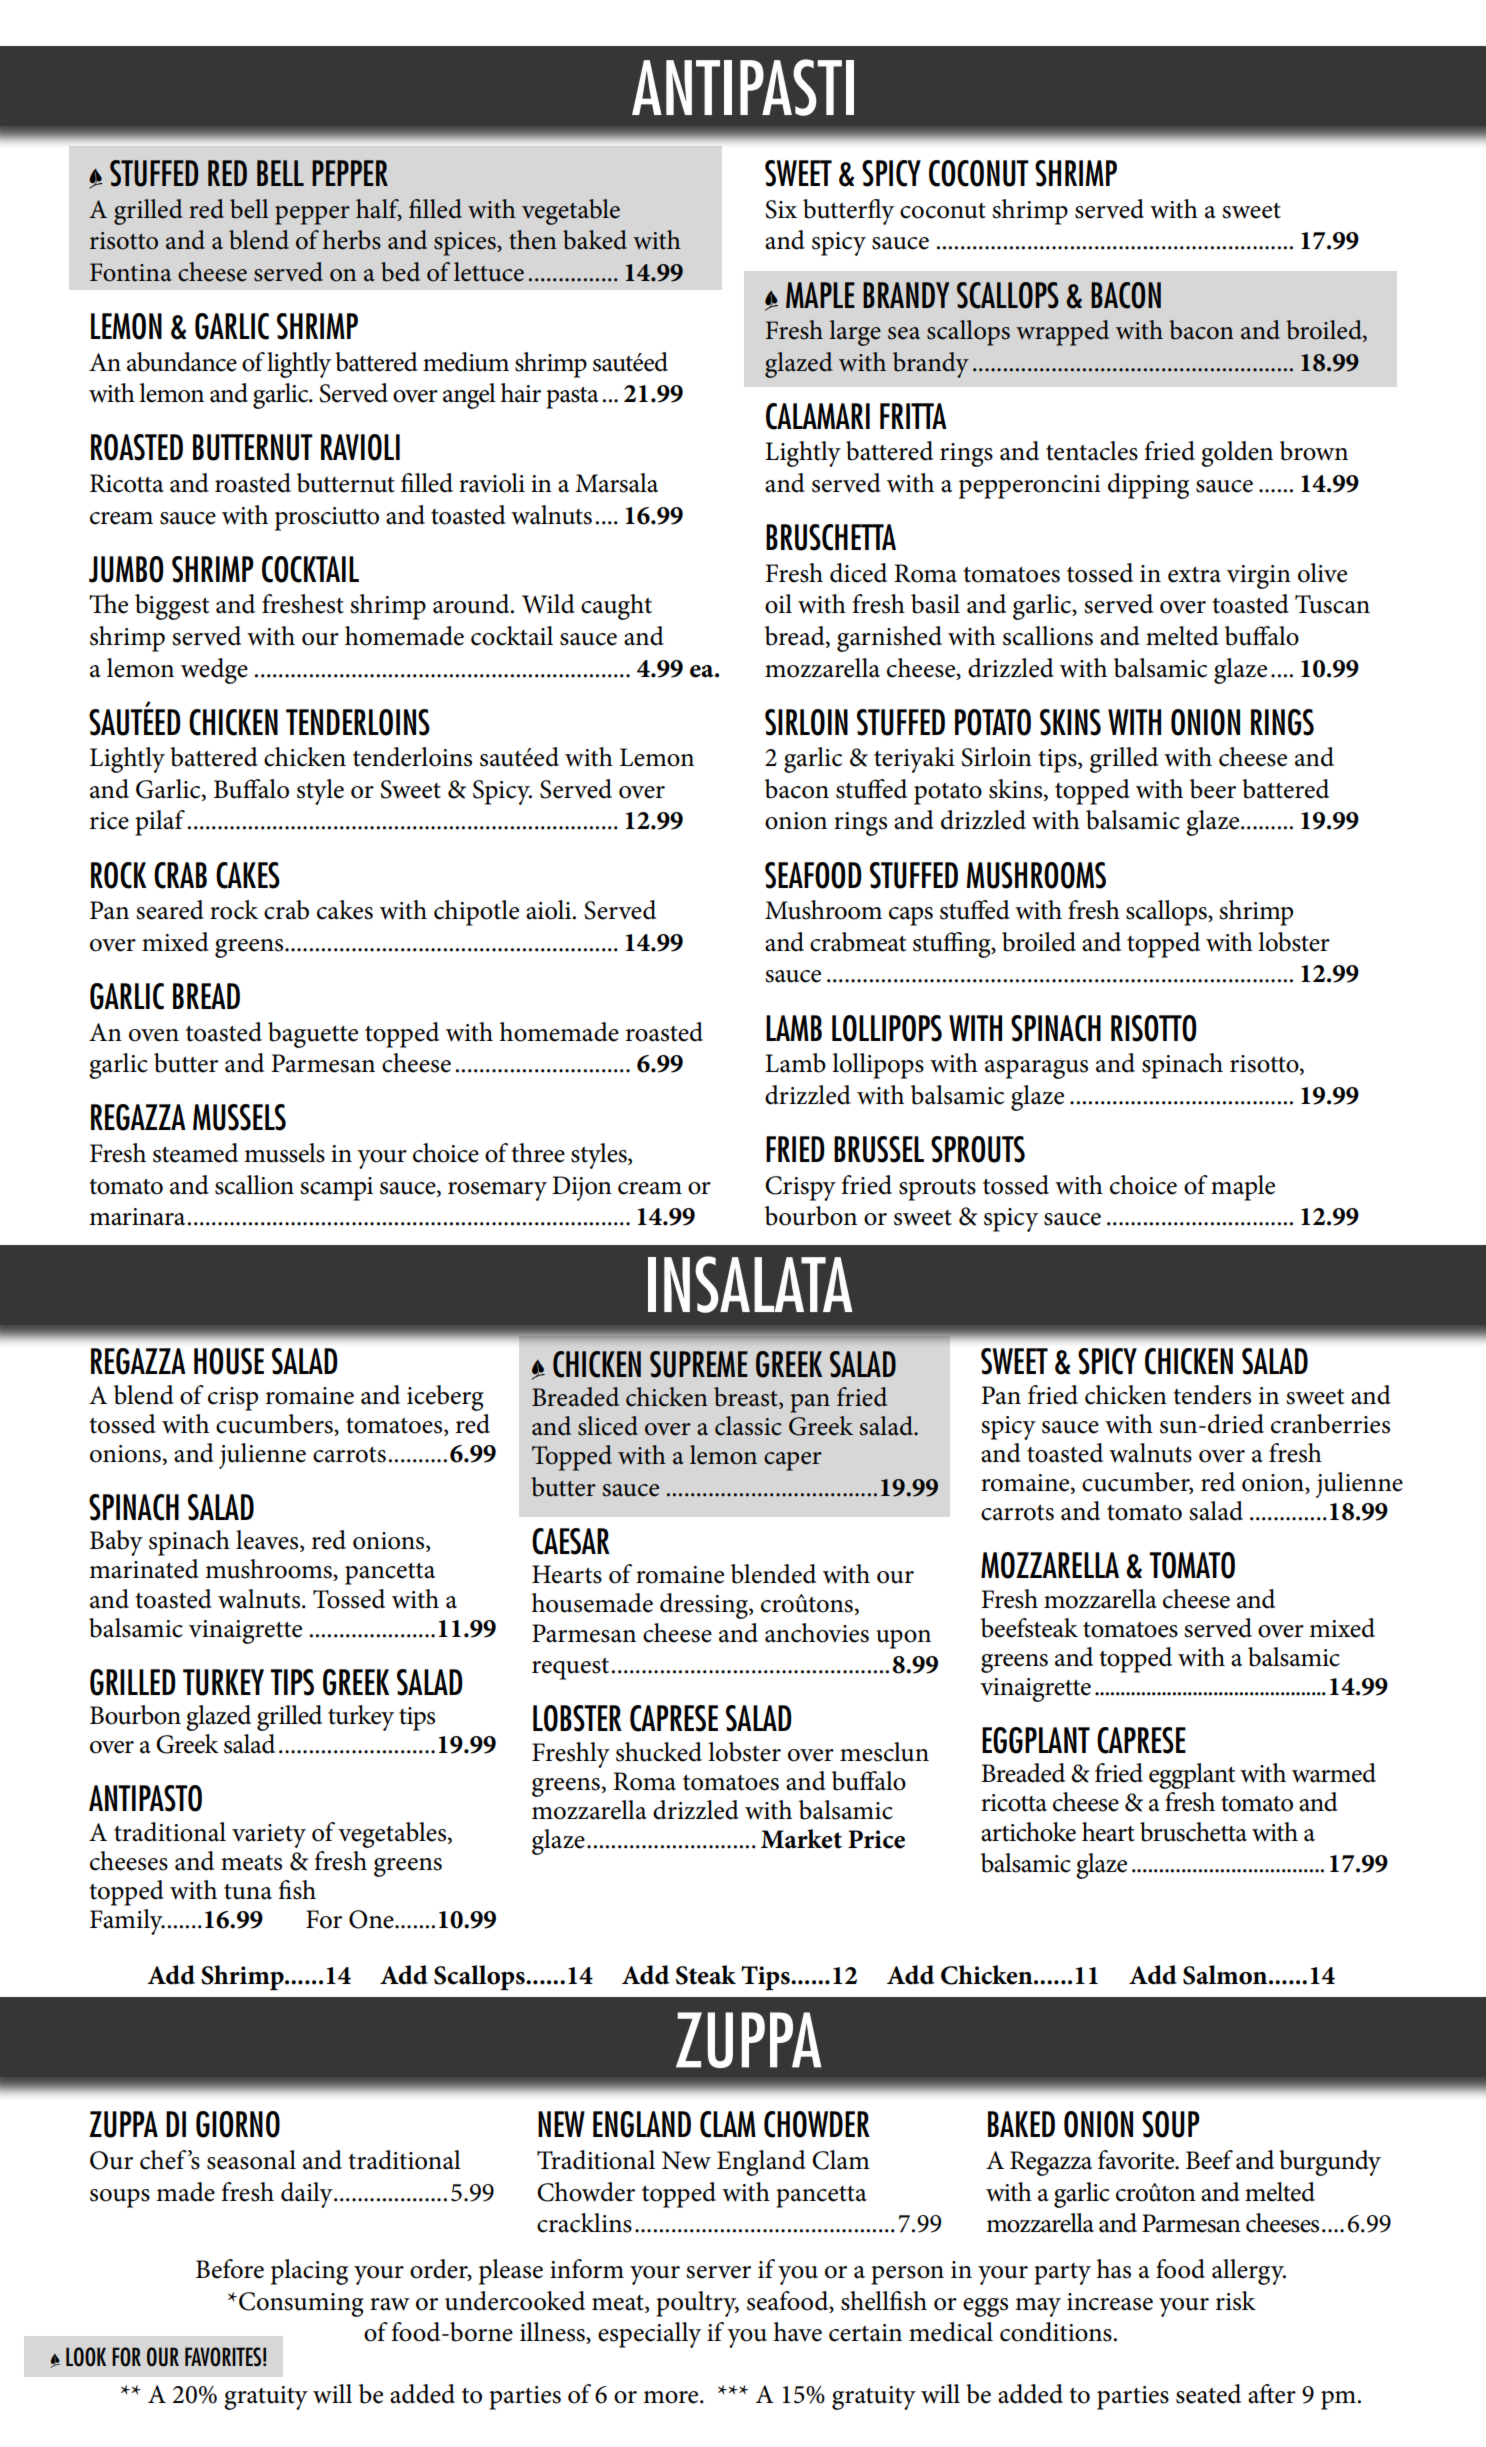  Describe the element at coordinates (1062, 333) in the screenshot. I see `wrapped` at that location.
